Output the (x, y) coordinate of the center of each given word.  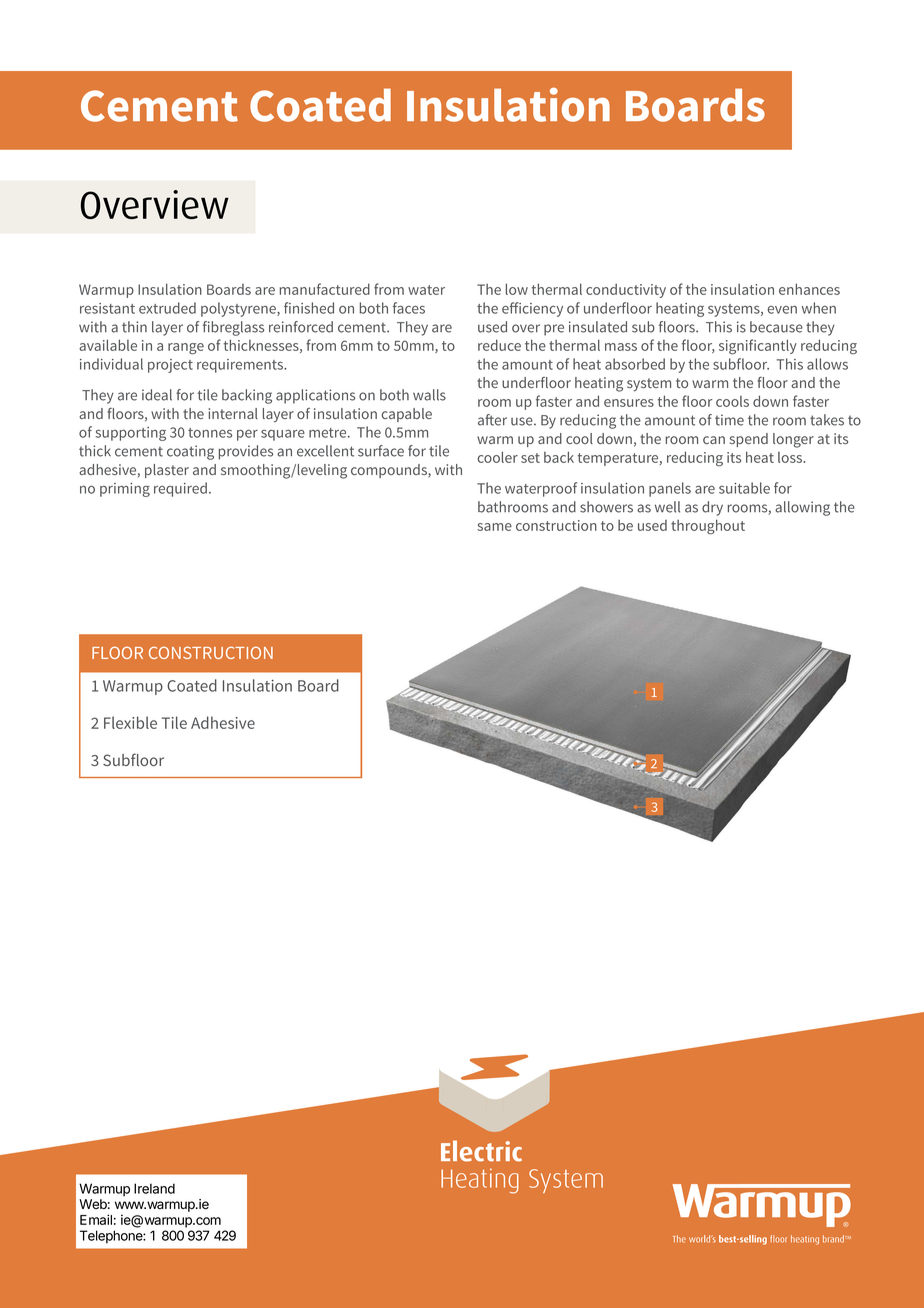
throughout (708, 527)
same (494, 527)
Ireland (154, 1188)
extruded (167, 308)
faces (409, 308)
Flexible (130, 722)
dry (712, 508)
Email (96, 1219)
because (776, 327)
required (180, 489)
